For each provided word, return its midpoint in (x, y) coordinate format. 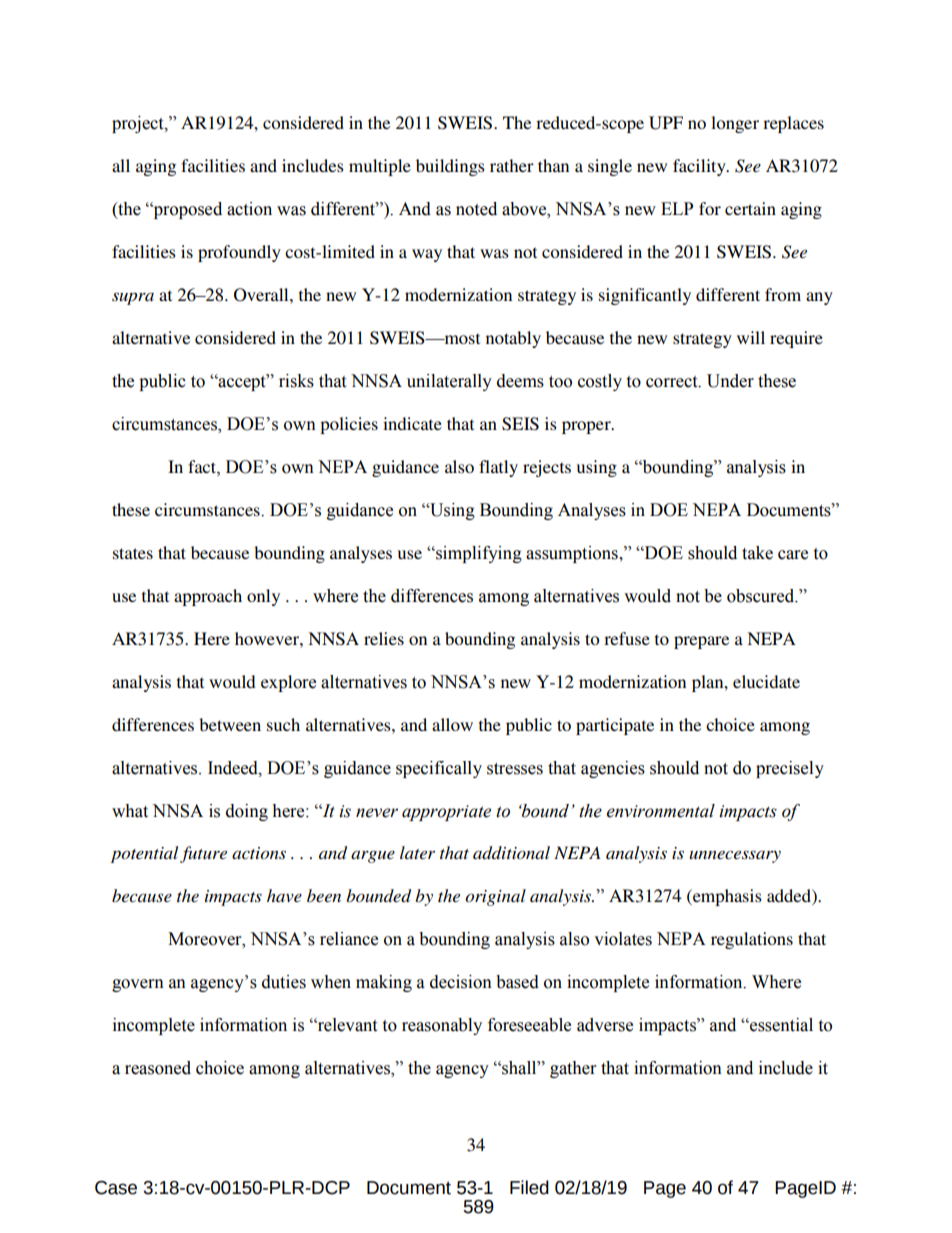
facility (700, 167)
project (139, 124)
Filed (529, 1187)
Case (116, 1188)
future (203, 854)
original (495, 897)
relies (384, 638)
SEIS (520, 424)
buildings (450, 167)
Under (730, 381)
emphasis (726, 897)
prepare (701, 642)
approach (208, 597)
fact (203, 467)
